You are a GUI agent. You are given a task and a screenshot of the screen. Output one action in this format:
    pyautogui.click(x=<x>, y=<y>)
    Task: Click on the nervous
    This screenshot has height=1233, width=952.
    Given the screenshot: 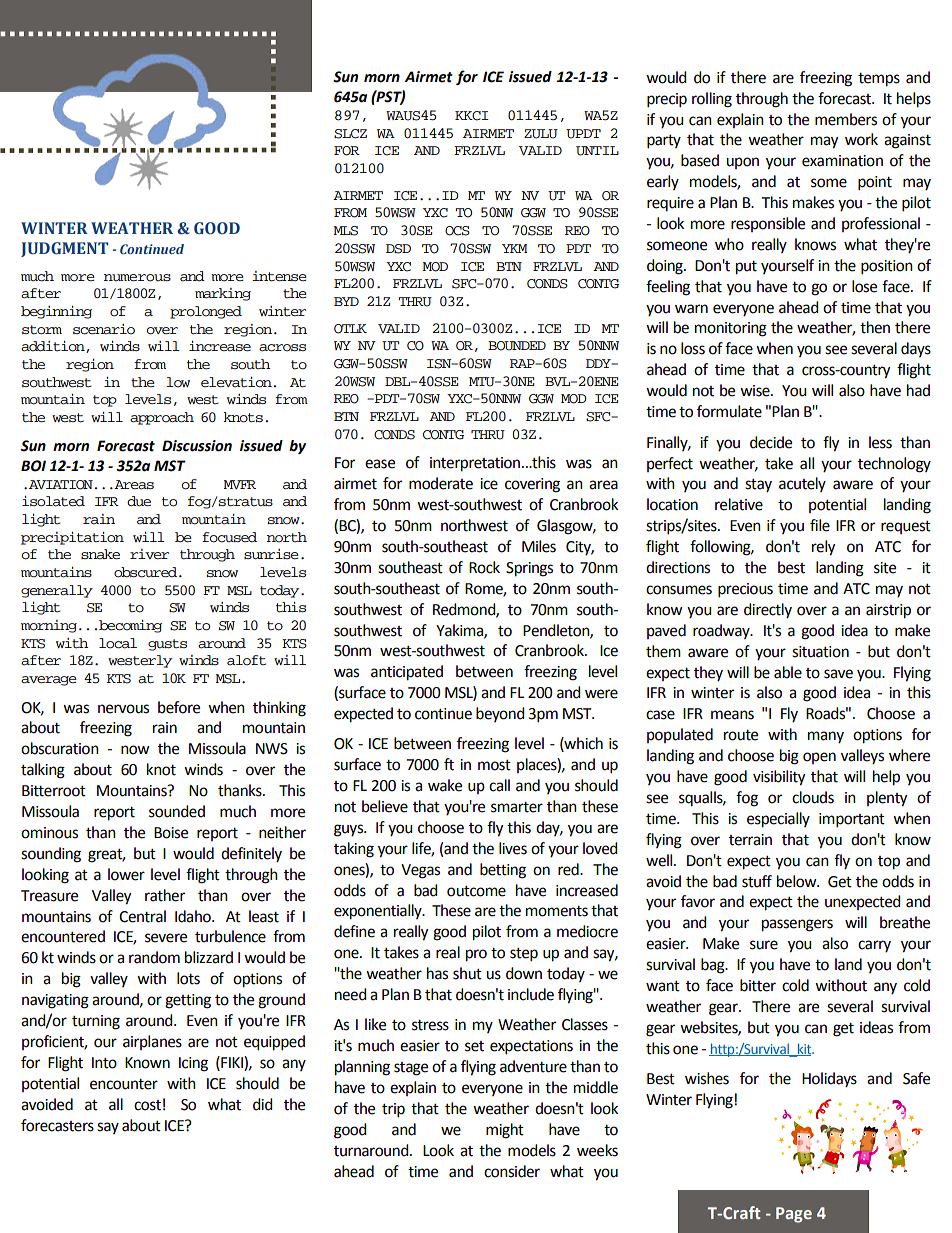 What is the action you would take?
    pyautogui.click(x=123, y=709)
